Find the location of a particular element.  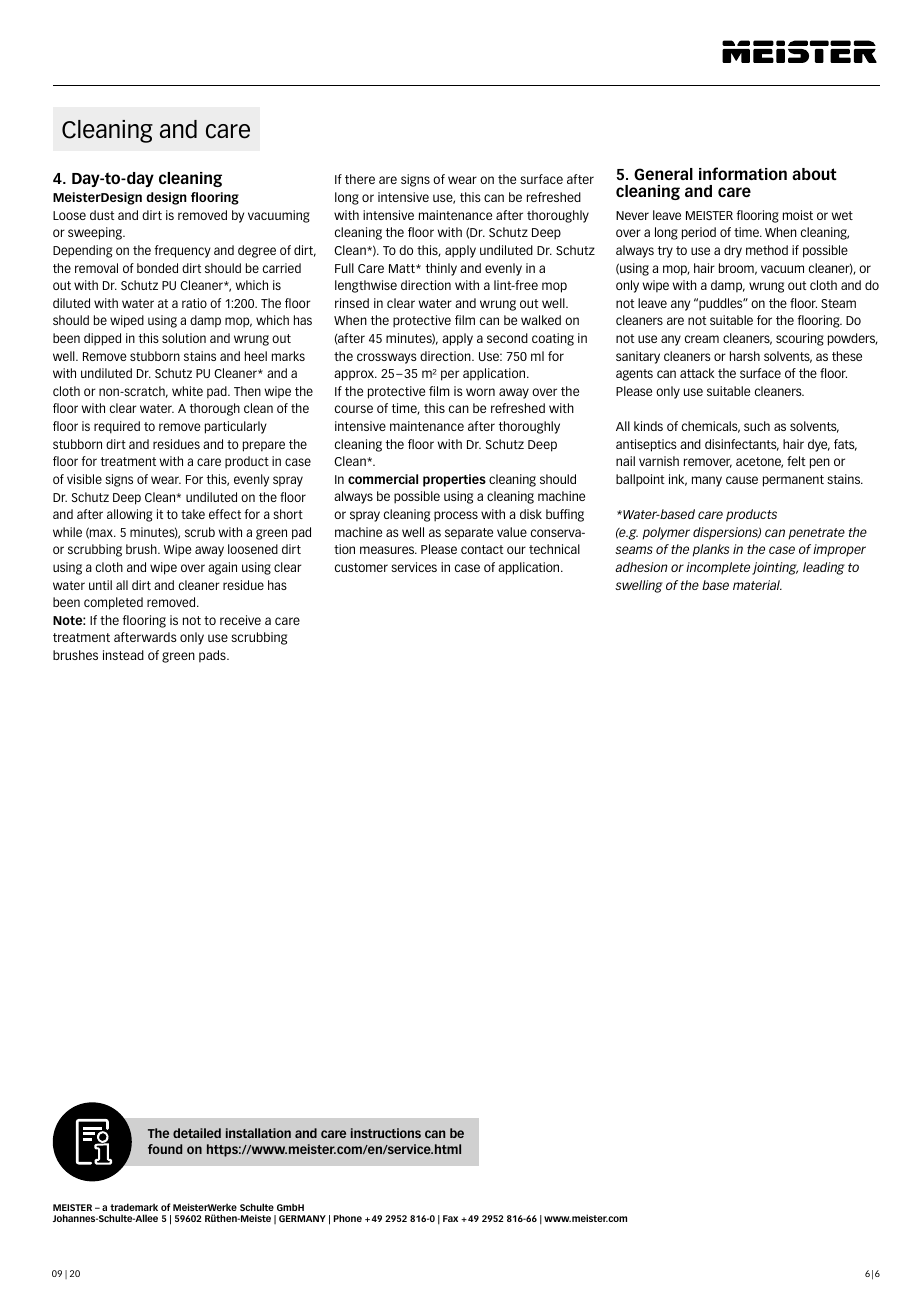

detailed is located at coordinates (197, 1133).
